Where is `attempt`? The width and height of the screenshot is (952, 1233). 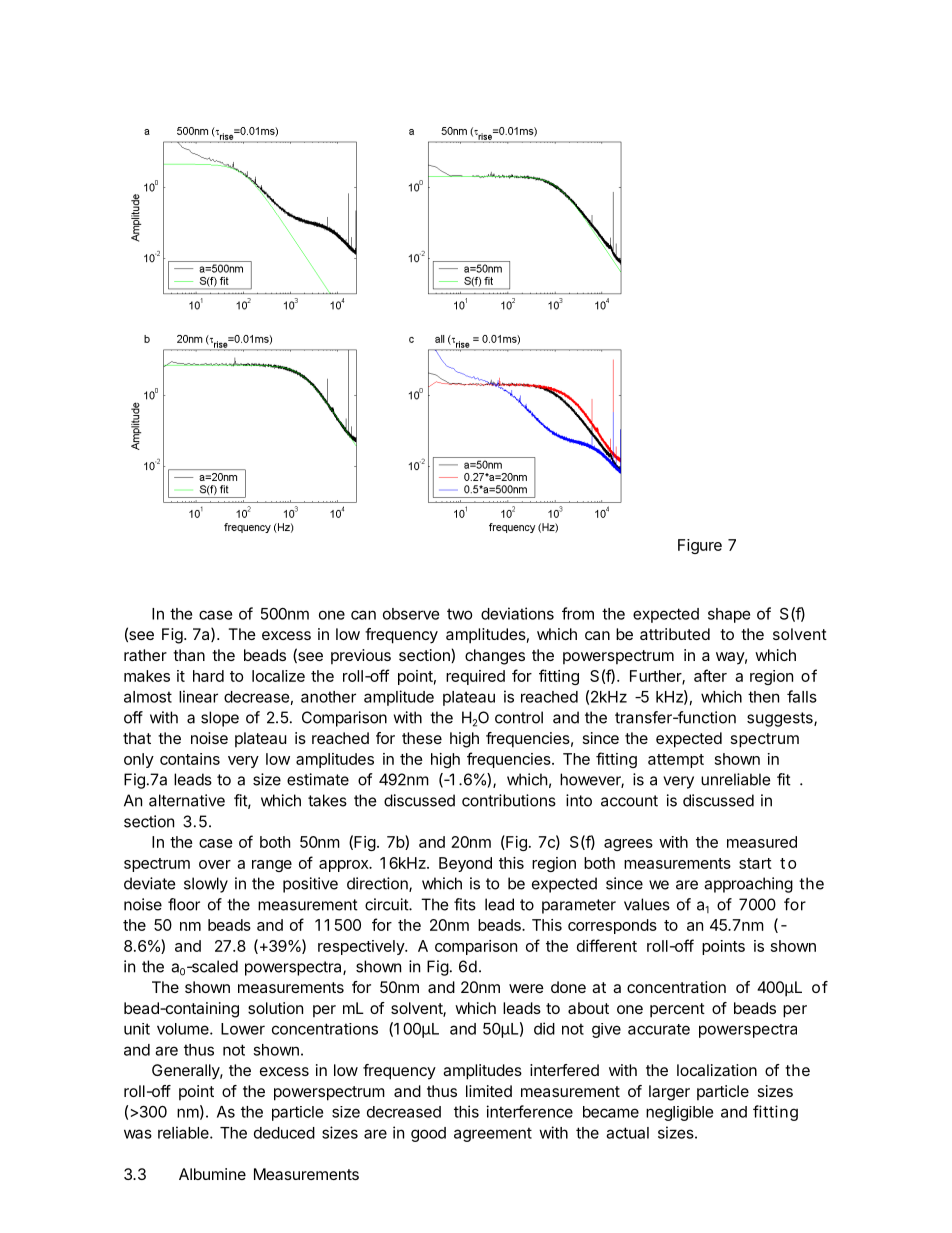 attempt is located at coordinates (676, 761).
